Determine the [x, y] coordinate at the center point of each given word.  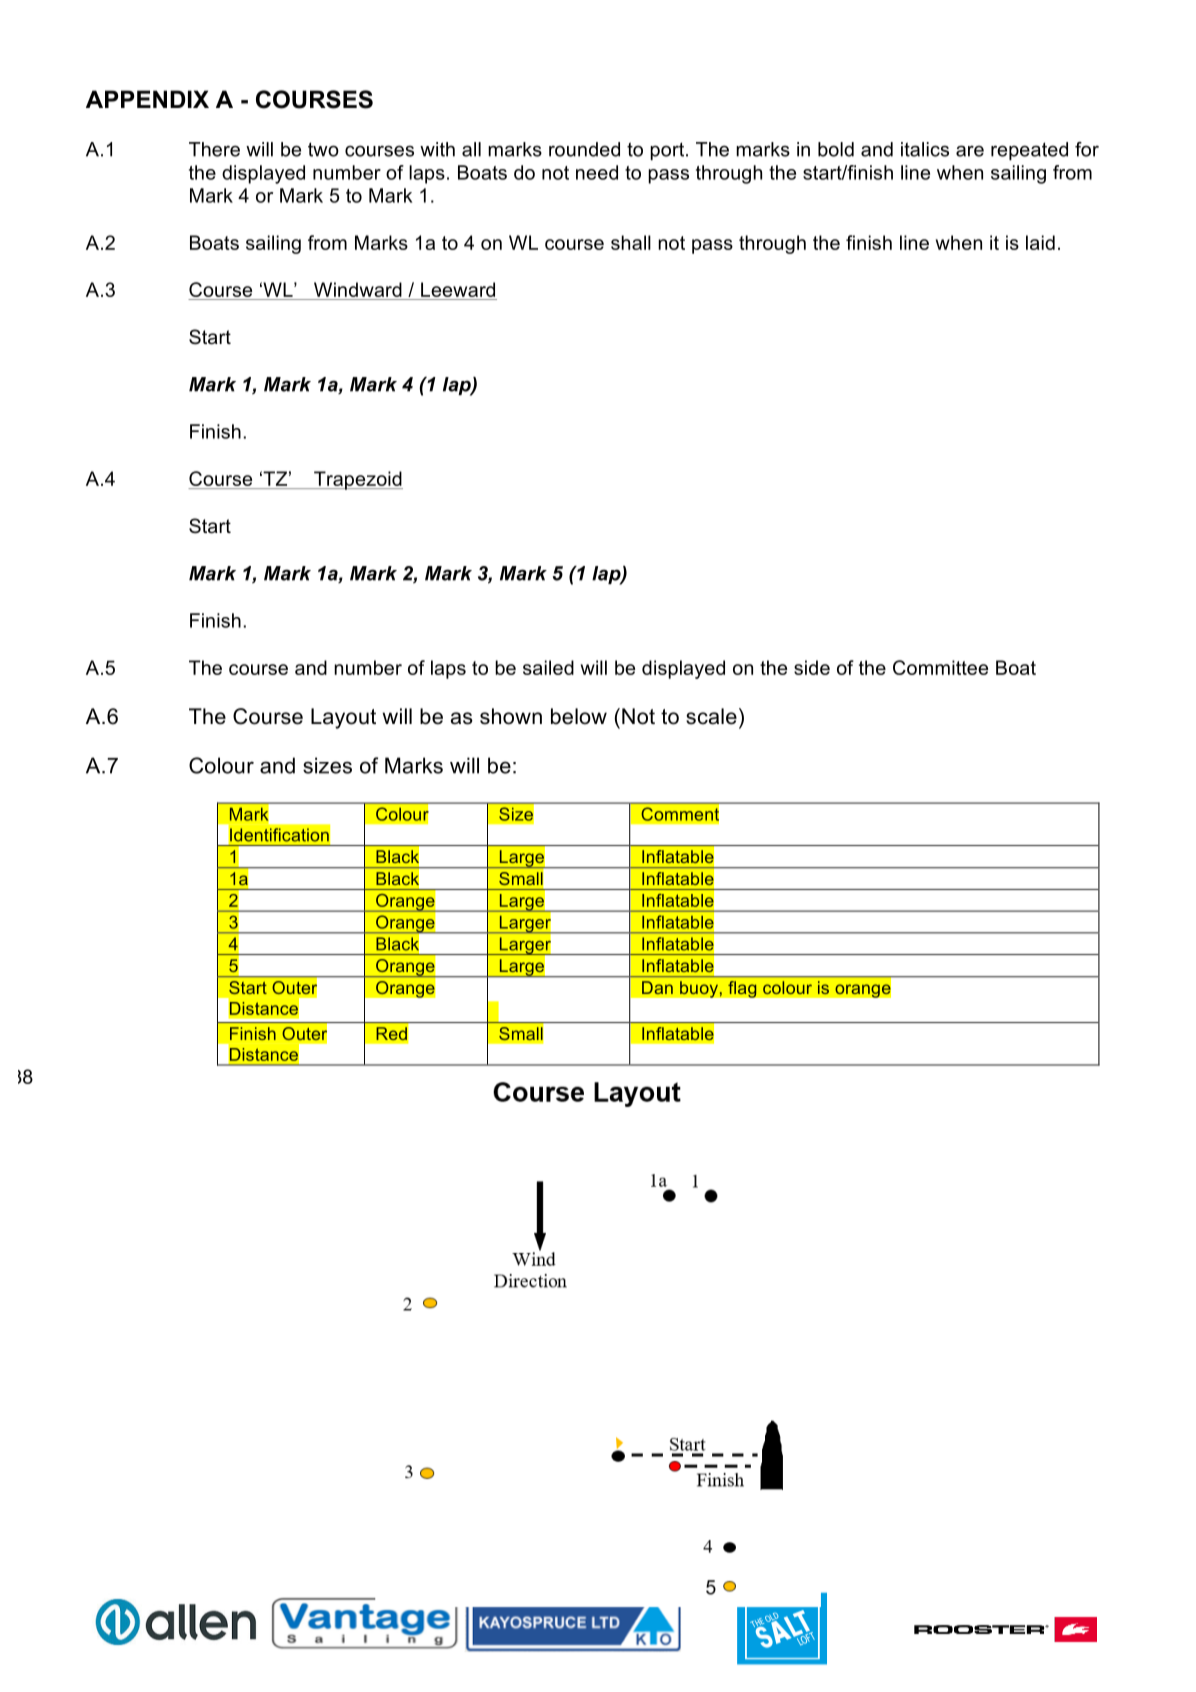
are [970, 151]
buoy [700, 989]
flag [742, 989]
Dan [657, 987]
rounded [584, 149]
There [214, 149]
